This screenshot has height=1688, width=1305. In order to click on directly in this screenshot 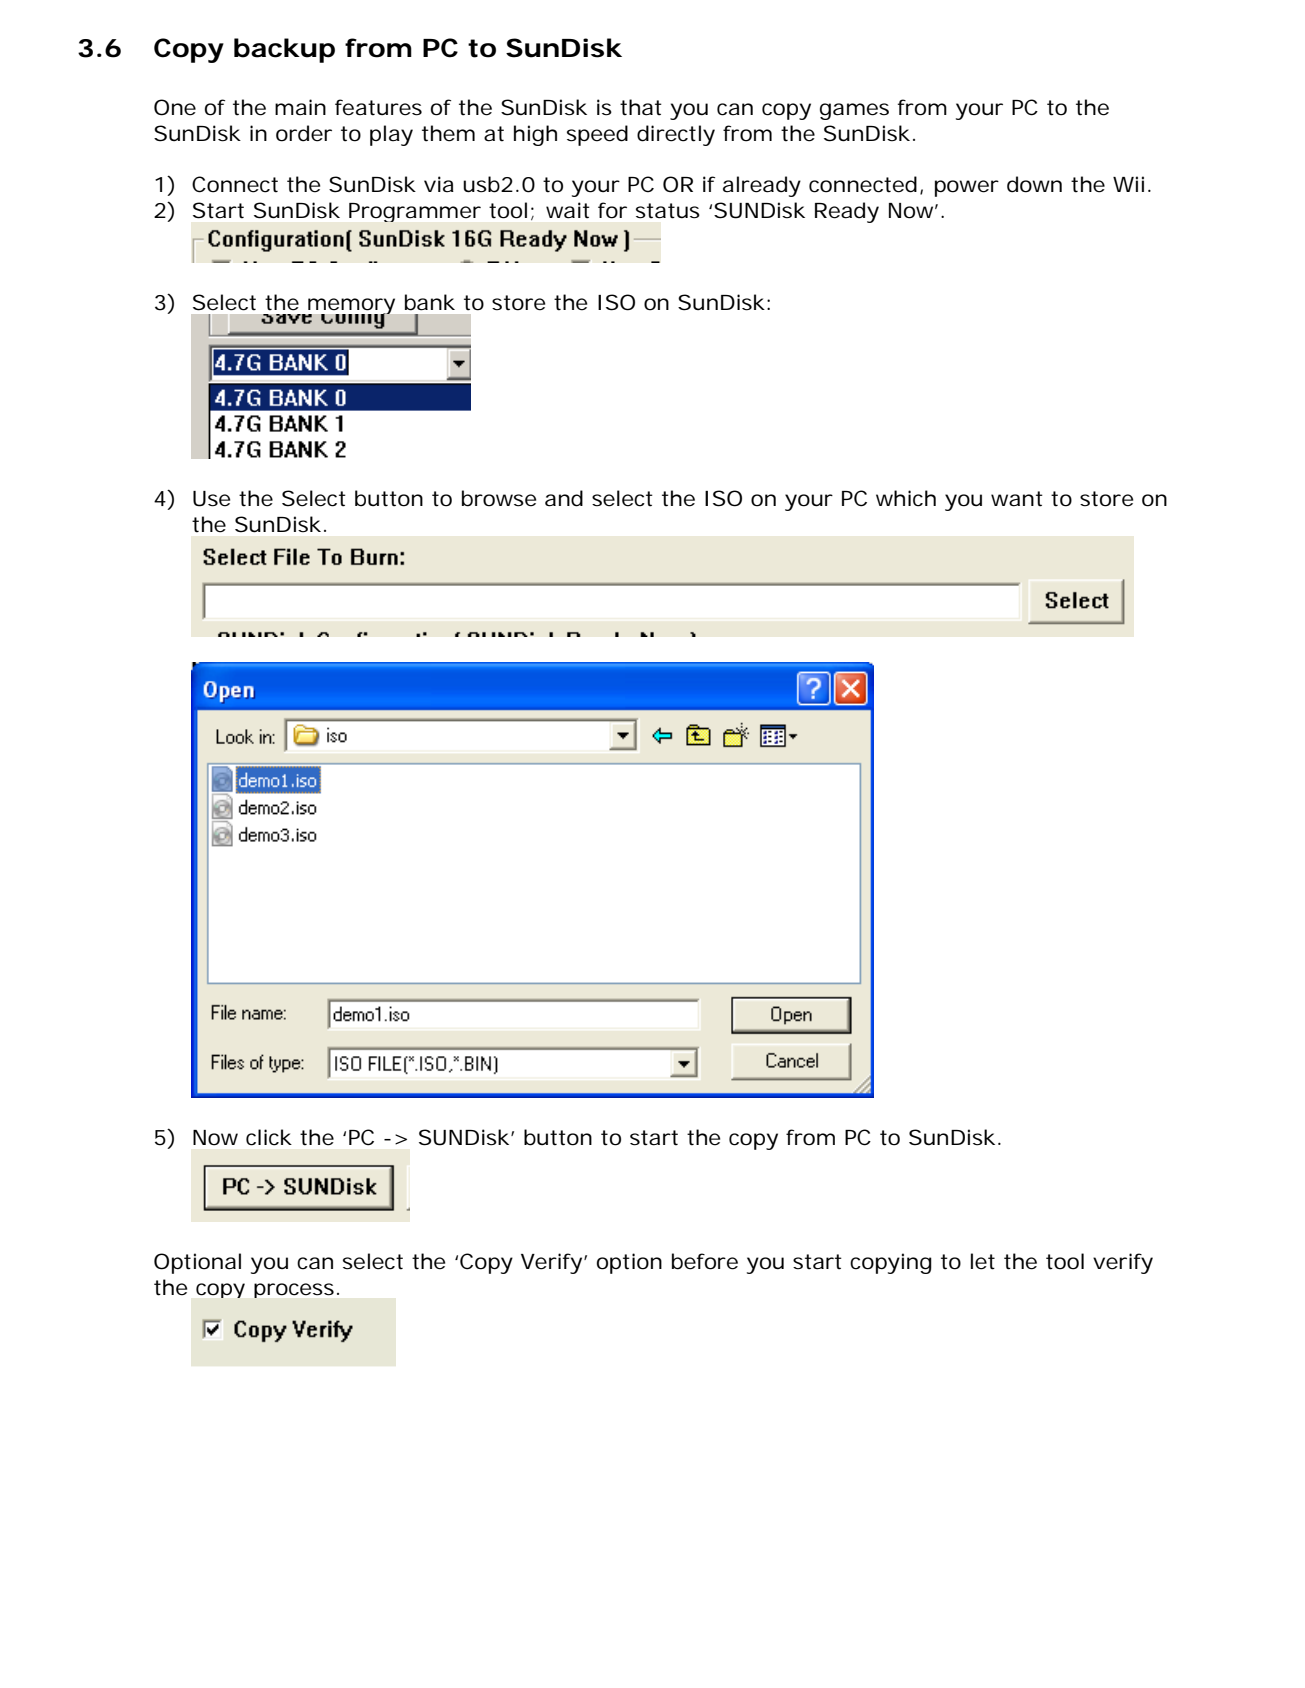, I will do `click(676, 135)`.
